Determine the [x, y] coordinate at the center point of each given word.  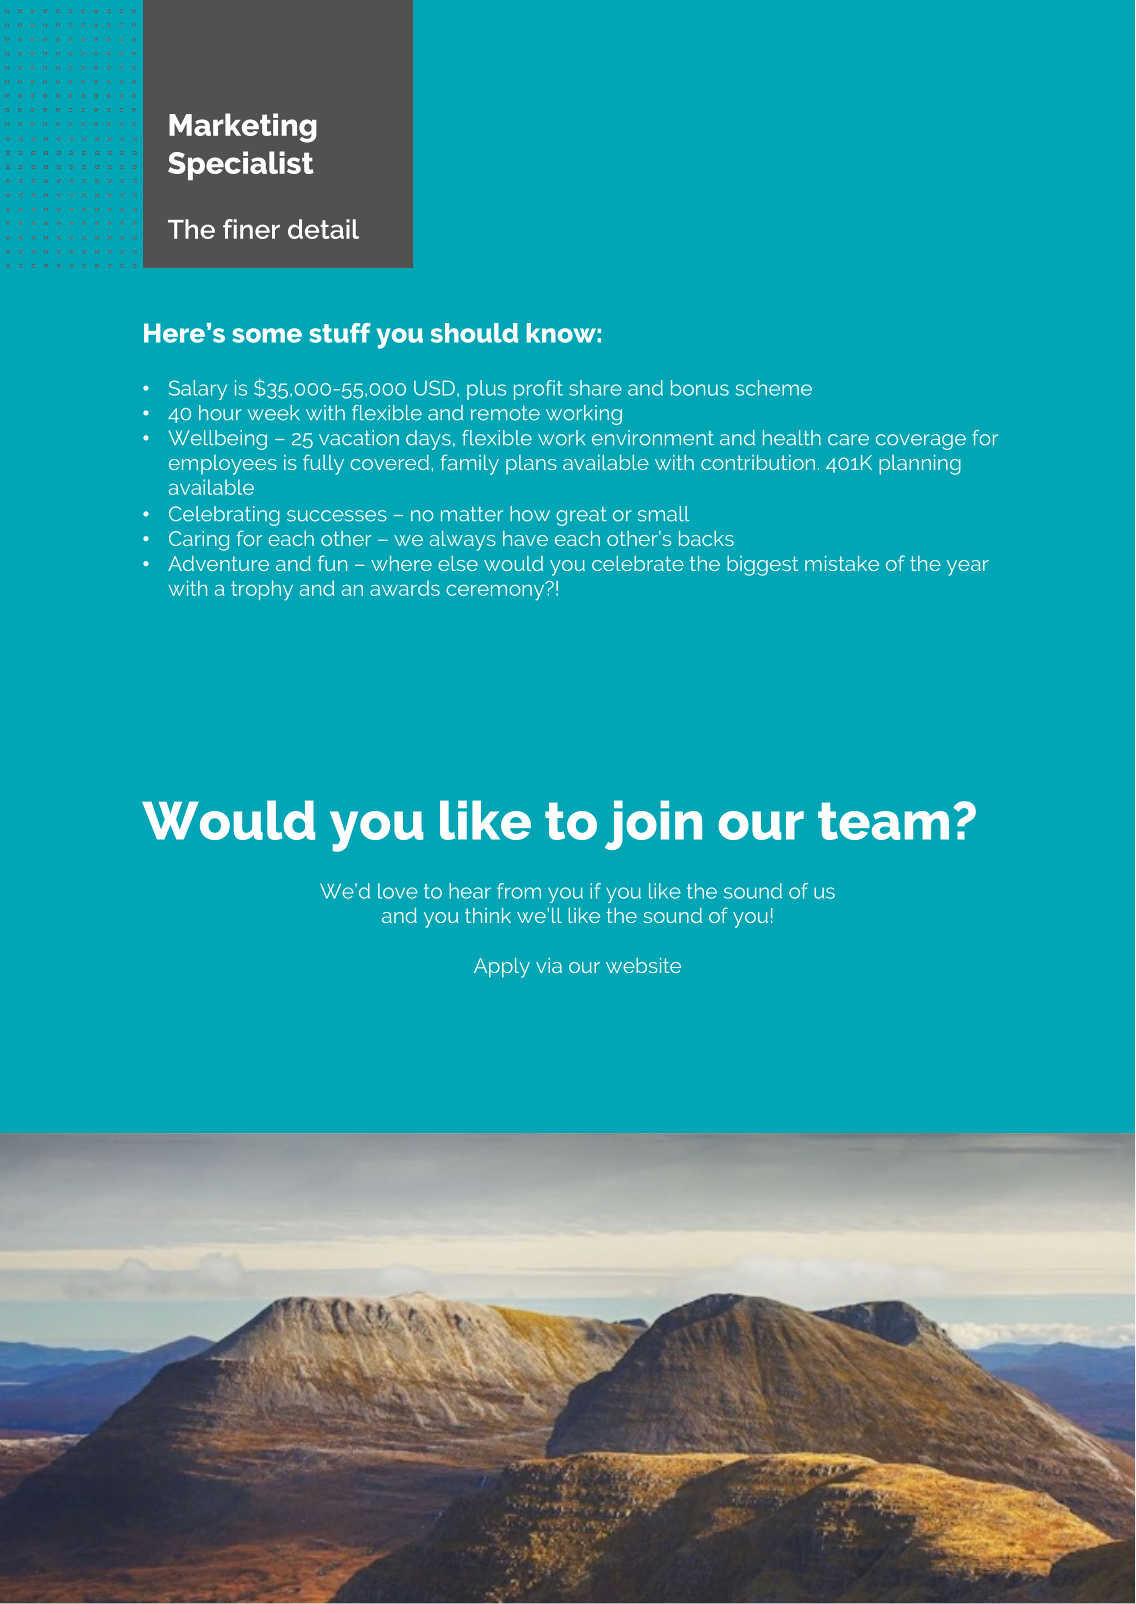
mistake [842, 563]
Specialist [241, 165]
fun [332, 563]
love [398, 891]
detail [323, 229]
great [581, 516]
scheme [774, 388]
